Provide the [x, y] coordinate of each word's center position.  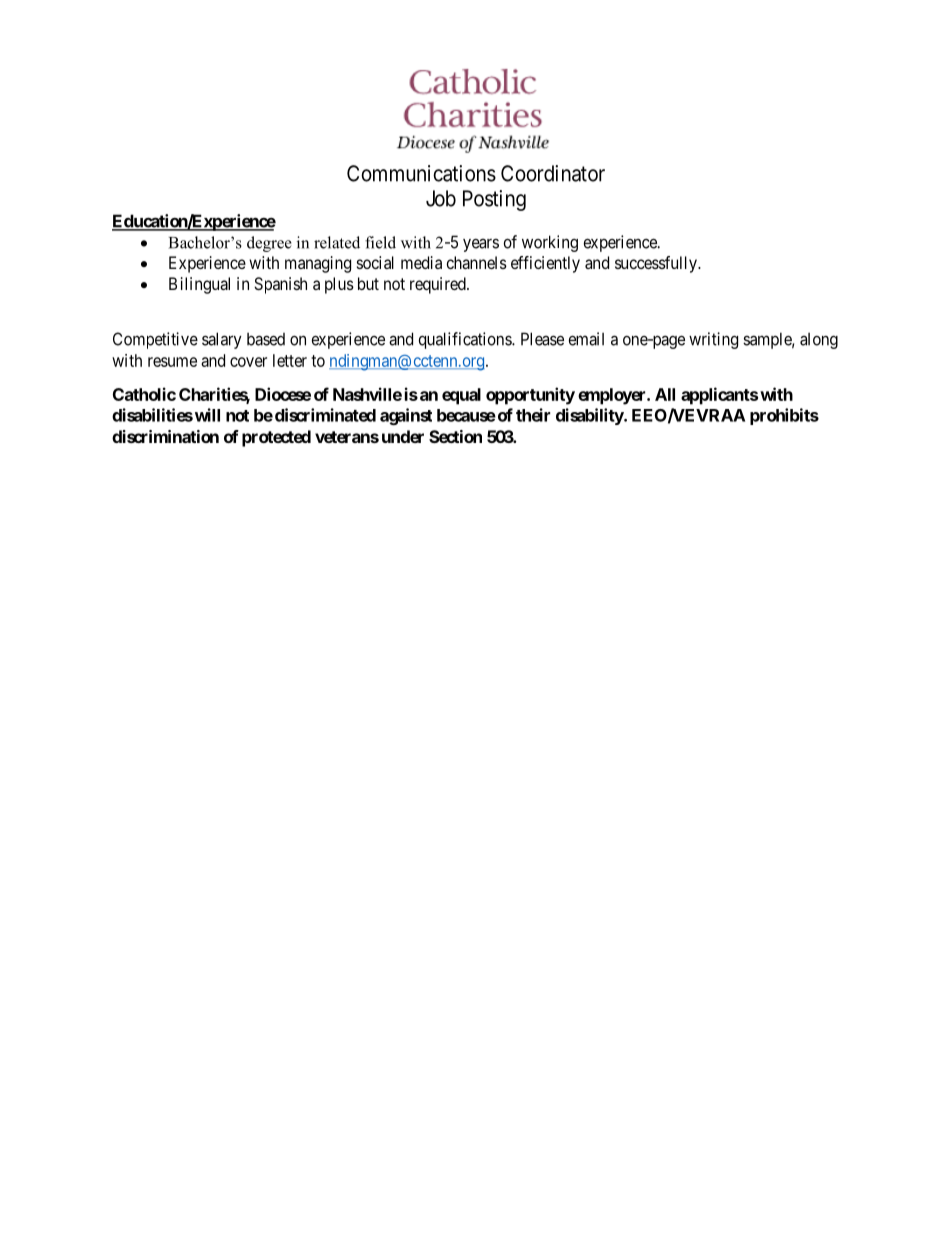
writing [713, 340]
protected [276, 438]
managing [318, 264]
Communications [421, 173]
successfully [657, 264]
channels [477, 262]
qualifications [466, 340]
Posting [494, 200]
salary [222, 340]
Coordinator [553, 173]
